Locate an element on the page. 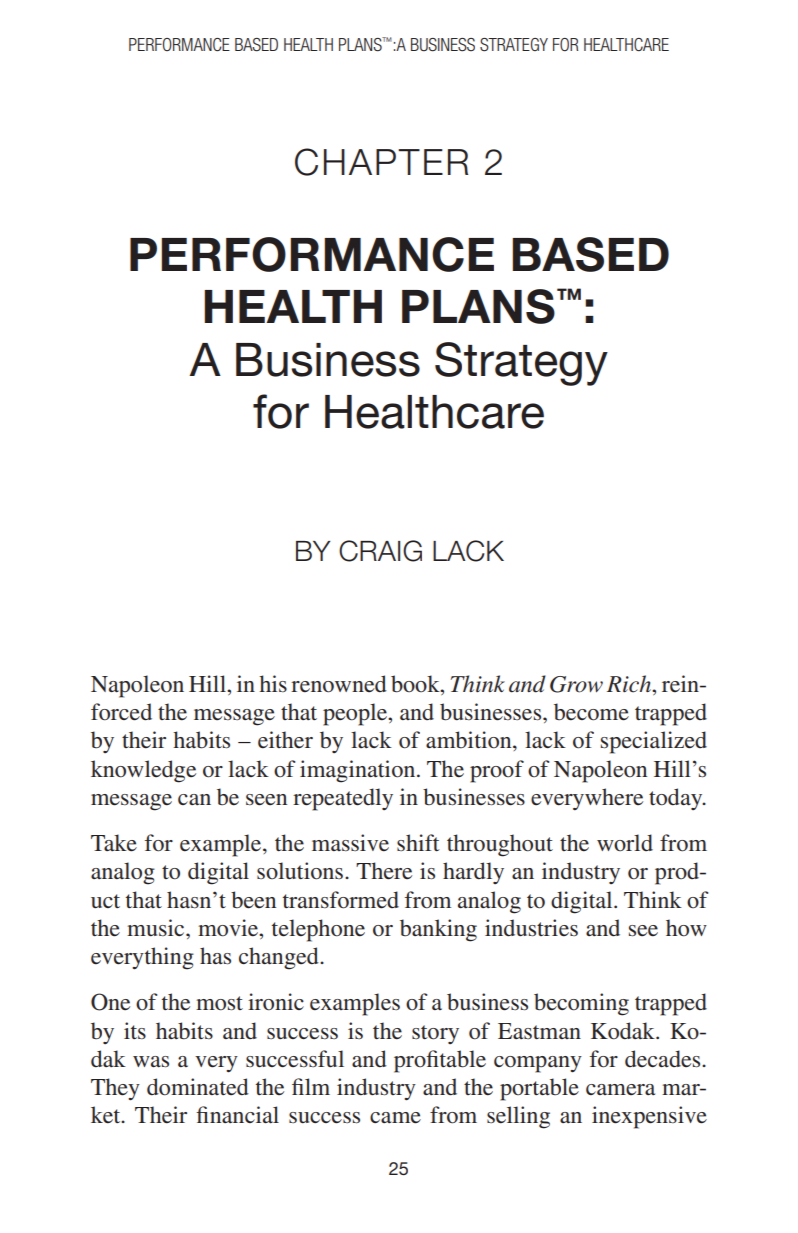  become is located at coordinates (591, 712).
